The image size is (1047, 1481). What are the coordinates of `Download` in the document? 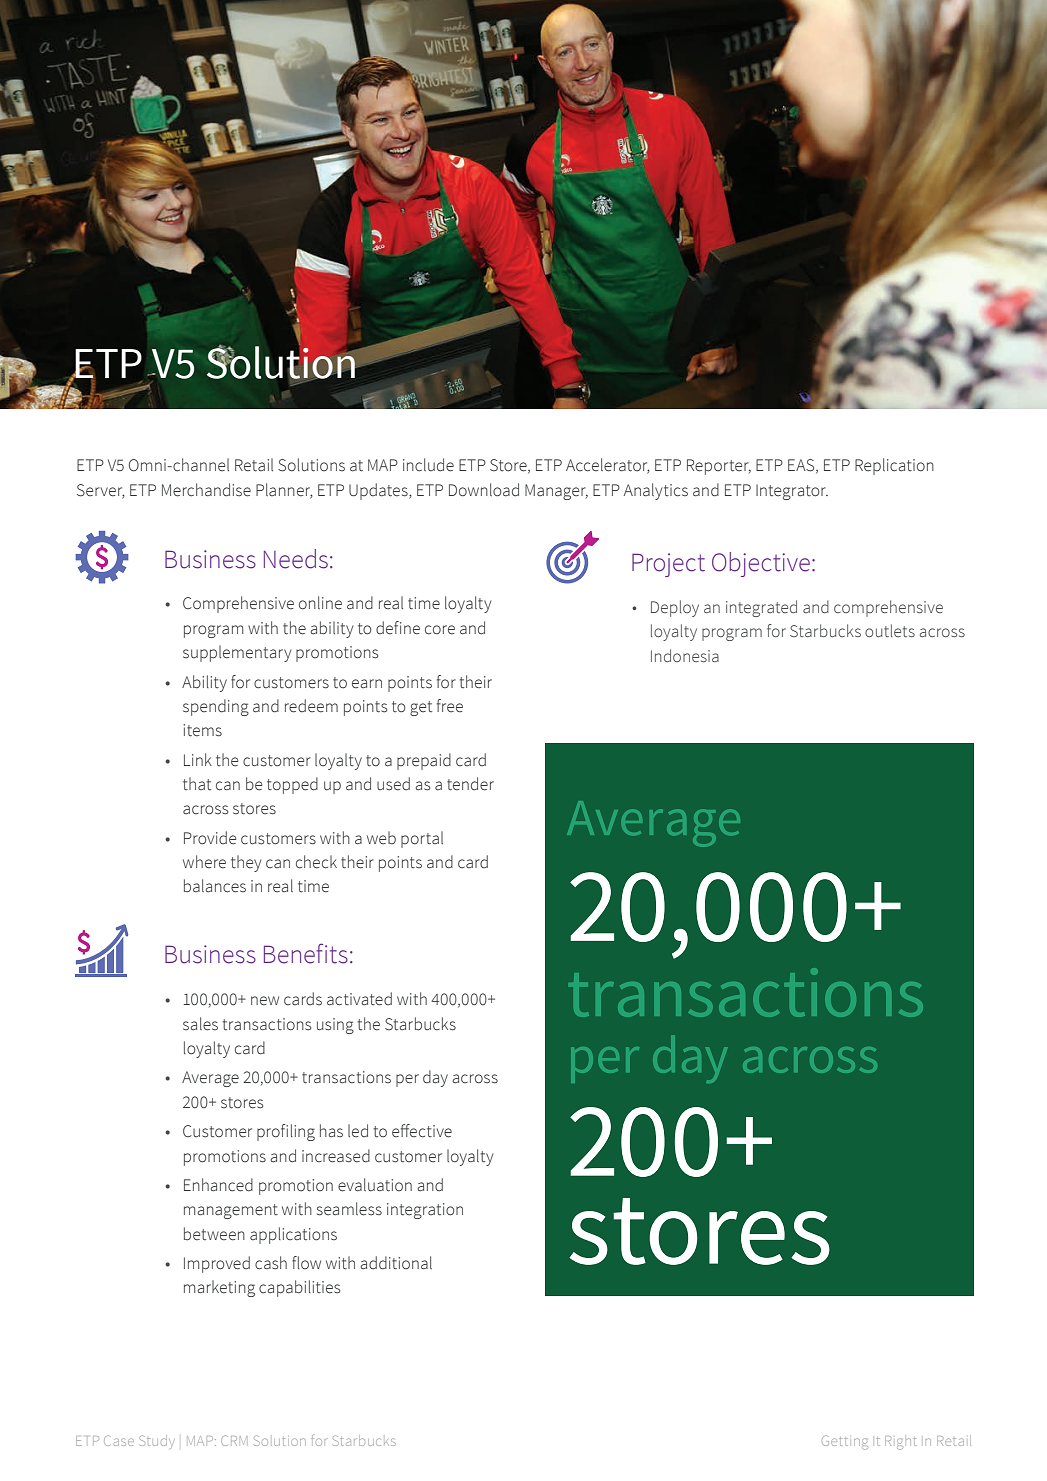 It's located at (484, 490).
